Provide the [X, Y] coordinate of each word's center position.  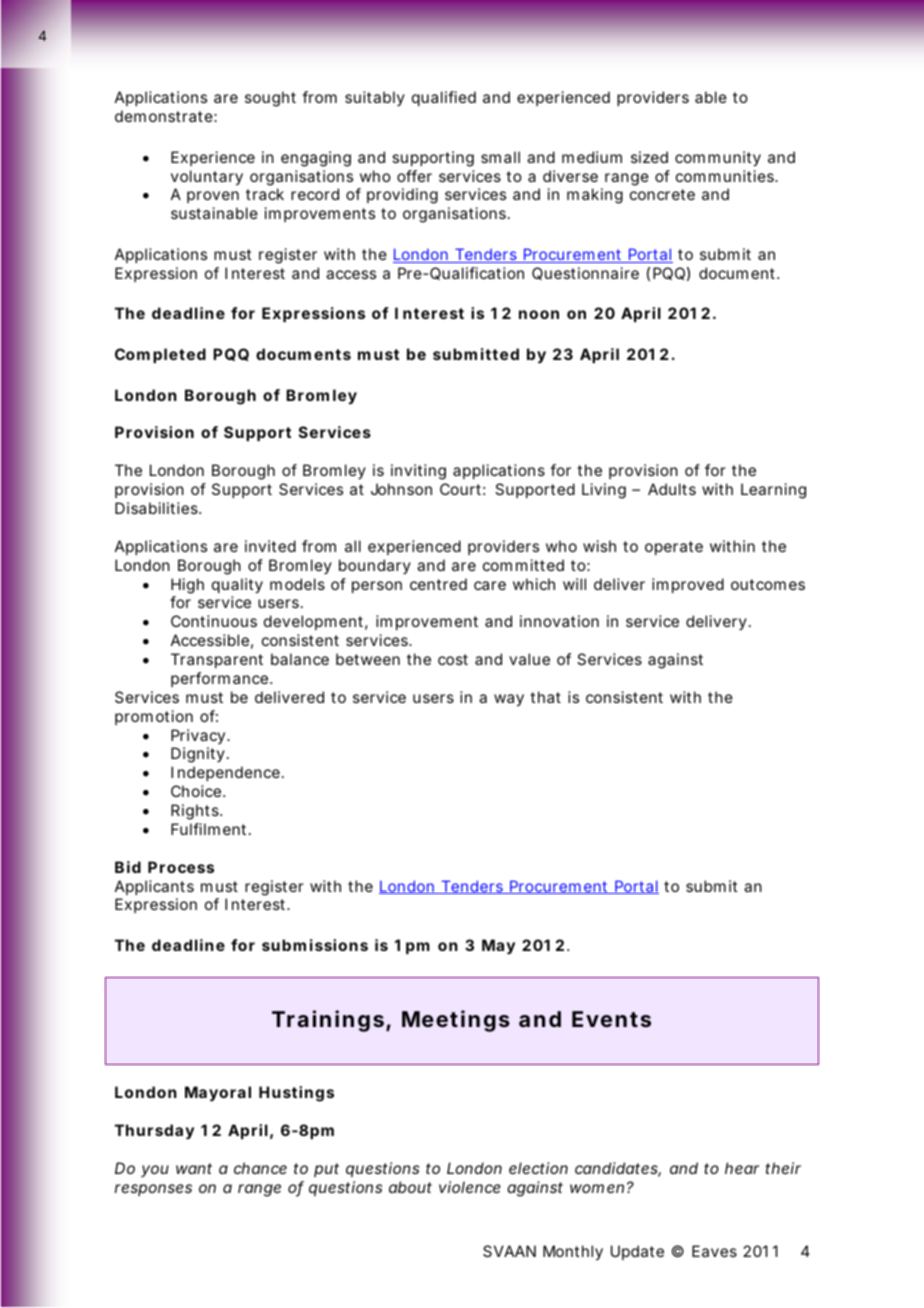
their [783, 1168]
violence [470, 1187]
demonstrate [166, 116]
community [718, 159]
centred [438, 584]
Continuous [214, 621]
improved [688, 585]
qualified [444, 98]
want [194, 1168]
